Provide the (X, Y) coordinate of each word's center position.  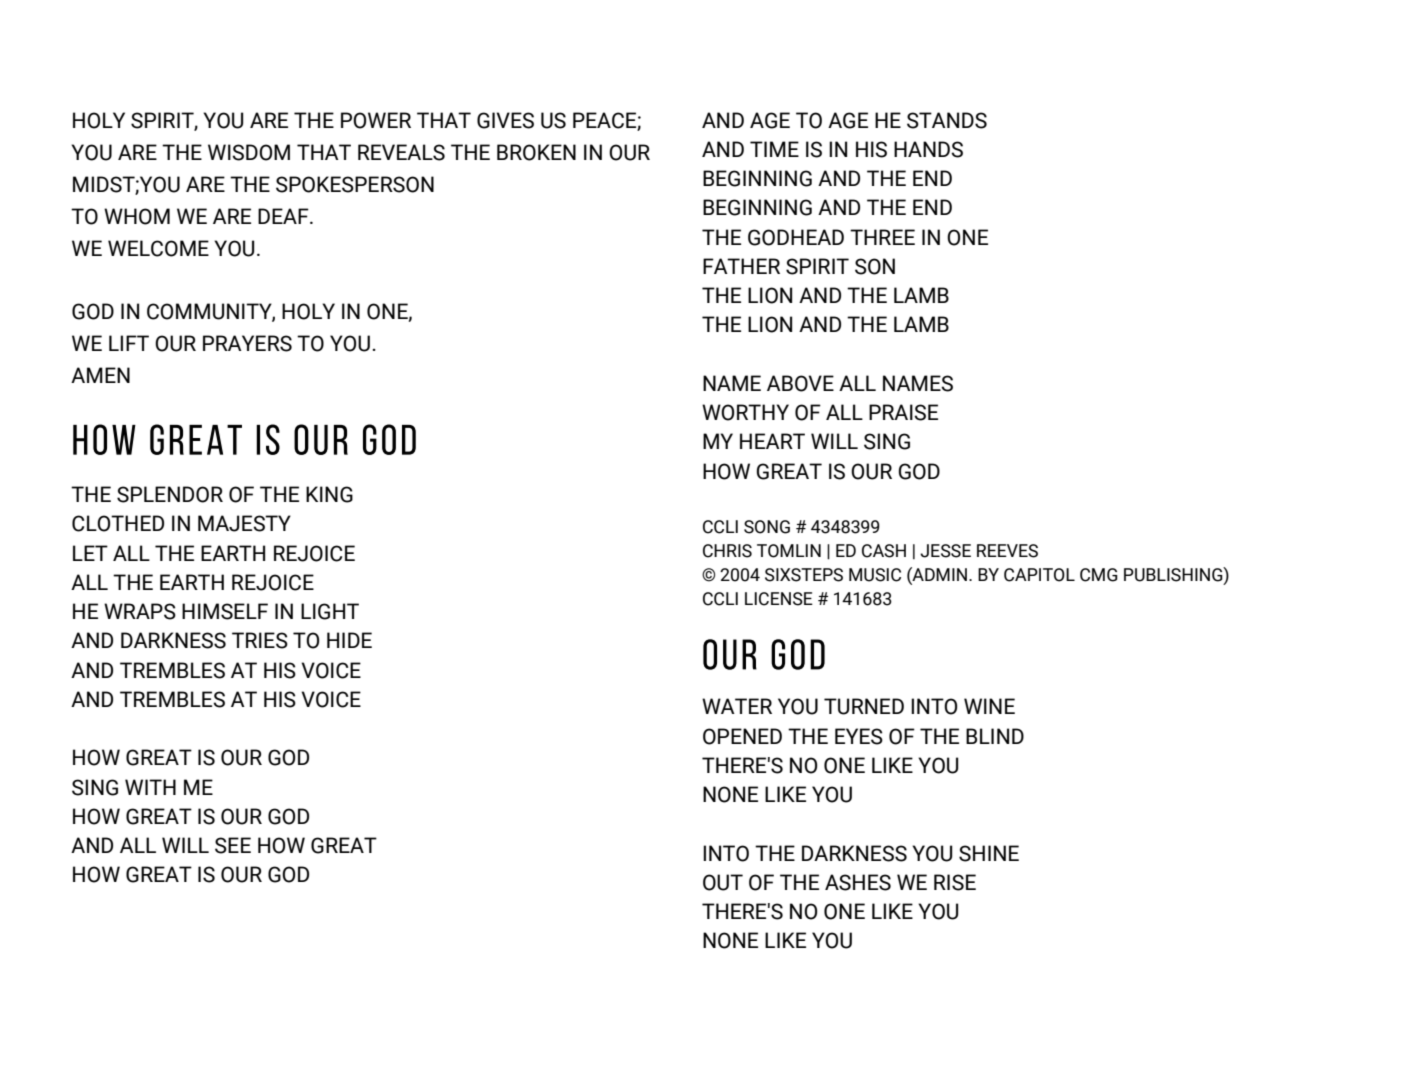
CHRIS (727, 551)
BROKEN (536, 152)
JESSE (945, 551)
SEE (233, 845)
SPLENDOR (170, 494)
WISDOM (249, 152)
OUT (723, 882)
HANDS (928, 149)
